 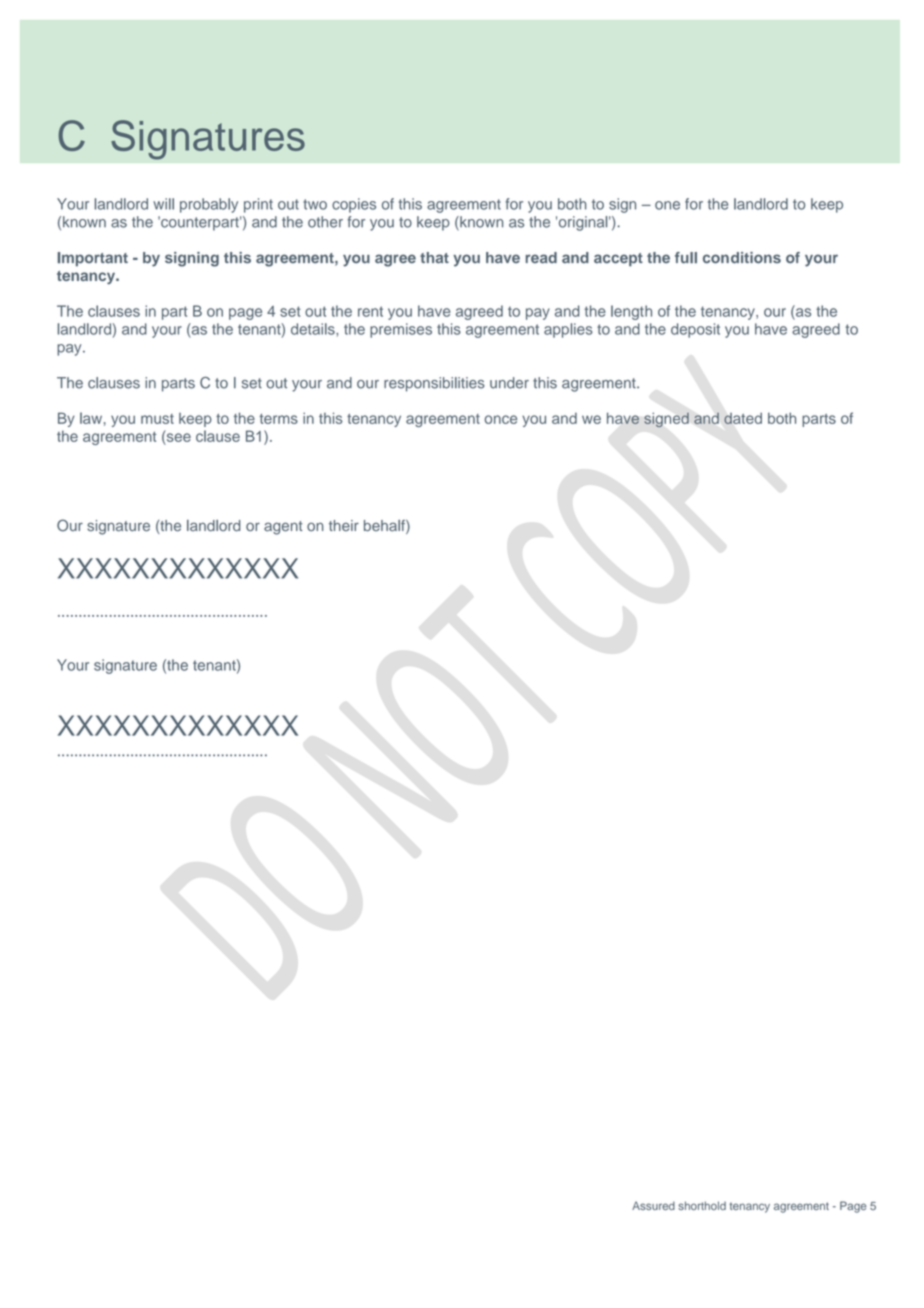 What do you see at coordinates (653, 1205) in the document?
I see `Assured` at bounding box center [653, 1205].
